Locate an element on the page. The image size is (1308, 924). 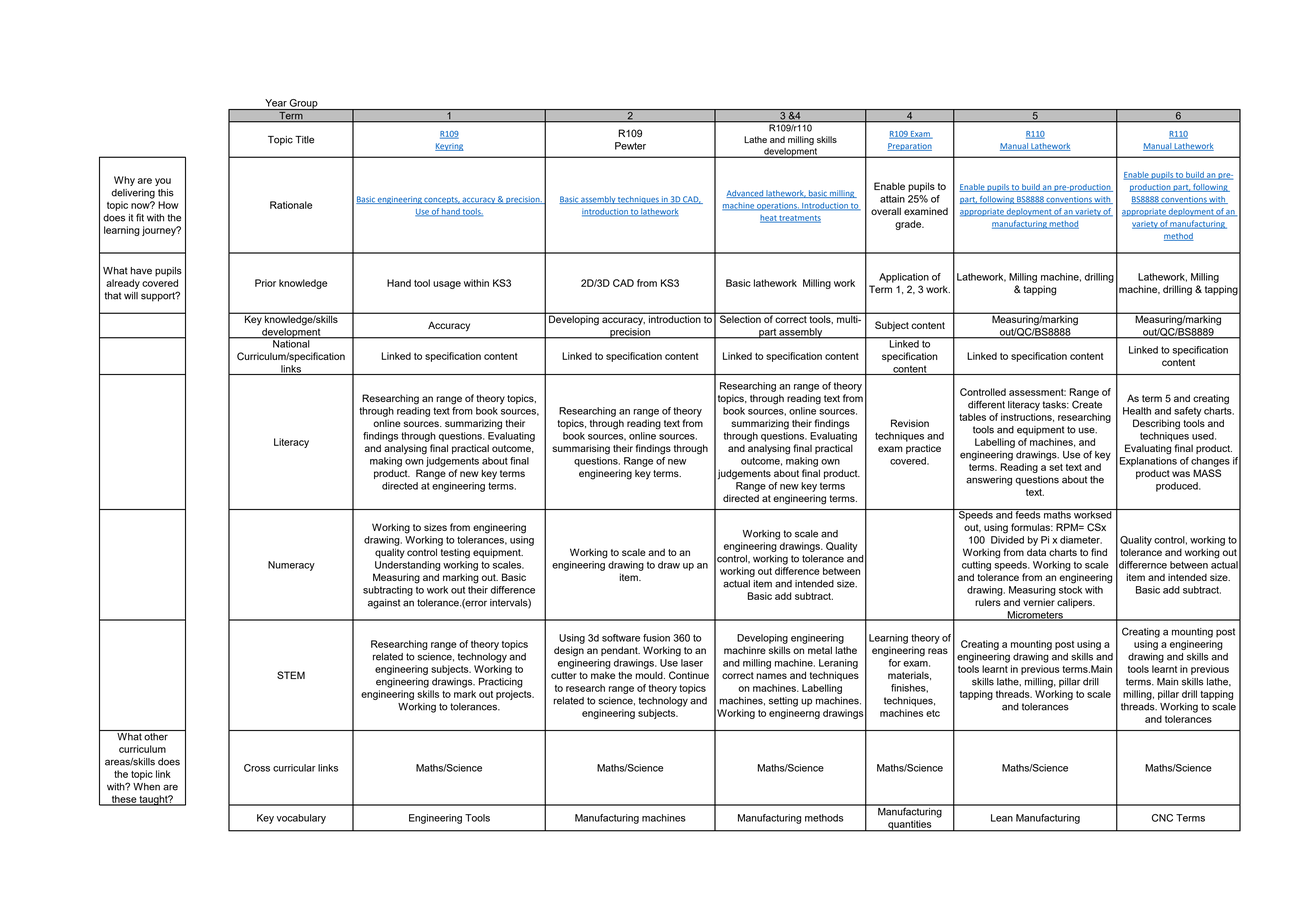
vocabulary is located at coordinates (301, 819).
